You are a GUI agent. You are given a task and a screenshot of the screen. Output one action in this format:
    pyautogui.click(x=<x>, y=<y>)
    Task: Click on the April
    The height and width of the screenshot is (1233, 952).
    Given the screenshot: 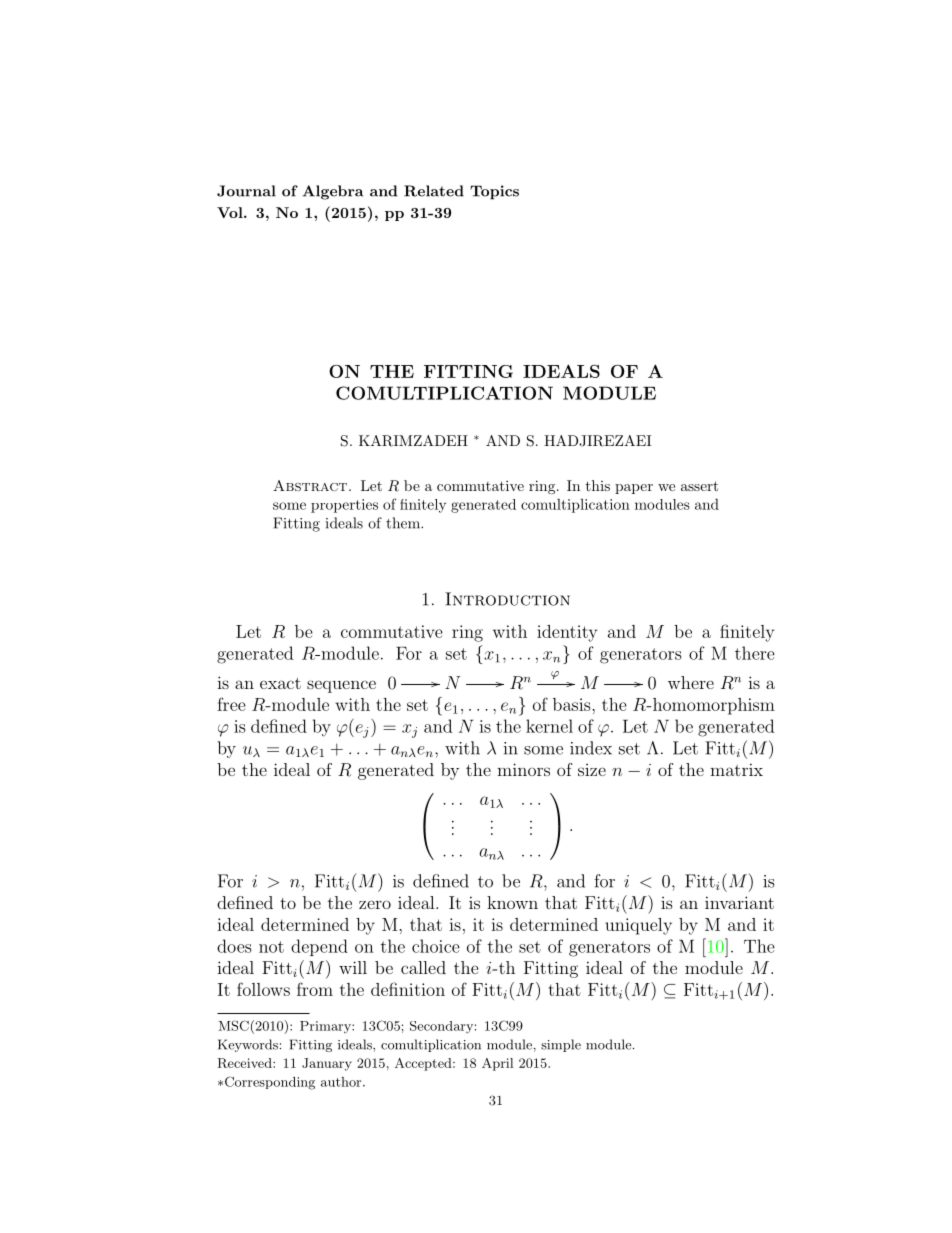 What is the action you would take?
    pyautogui.click(x=497, y=1064)
